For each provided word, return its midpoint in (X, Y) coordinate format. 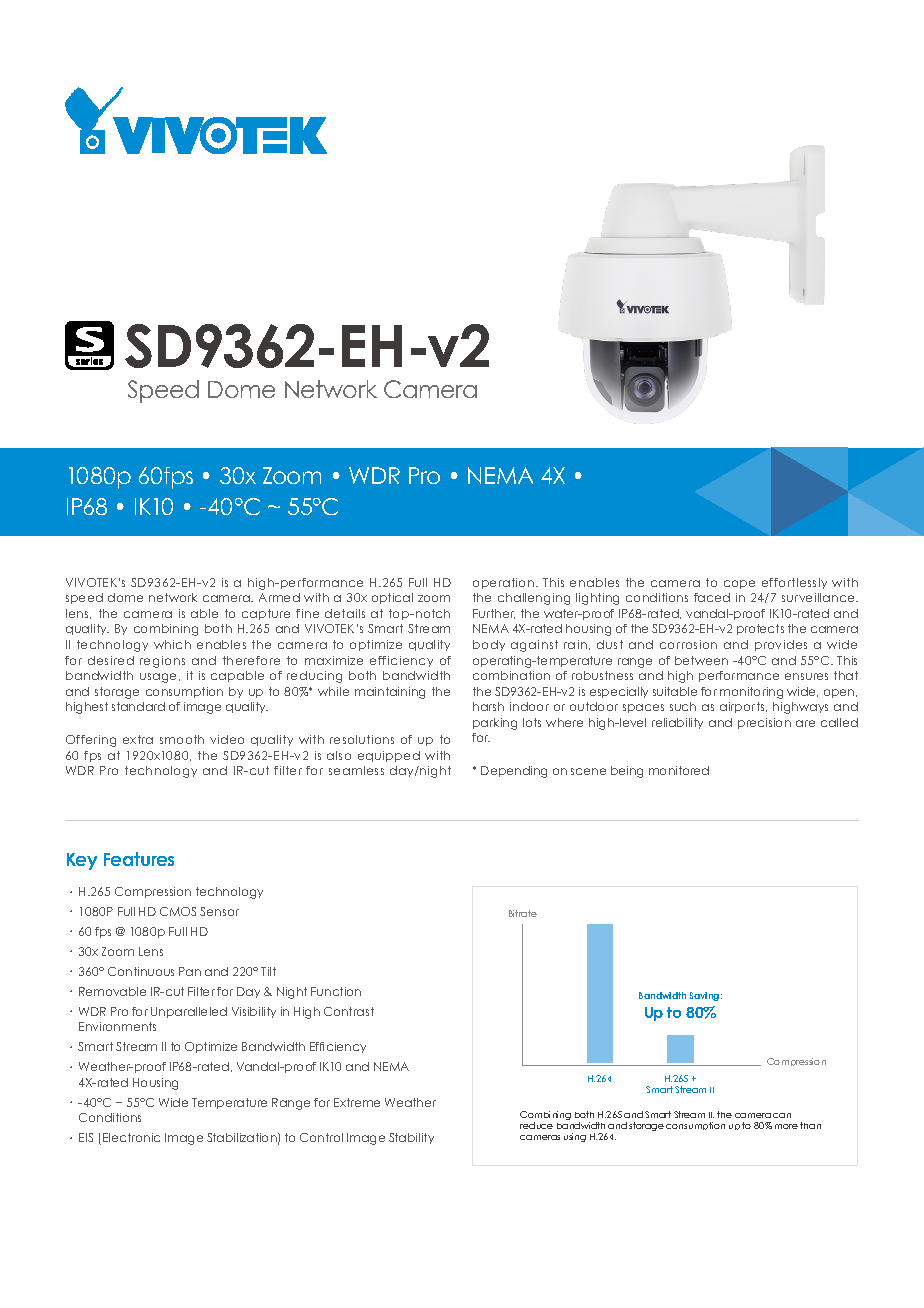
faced (712, 597)
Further (494, 614)
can (782, 1115)
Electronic (131, 1137)
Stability (411, 1138)
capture (266, 614)
